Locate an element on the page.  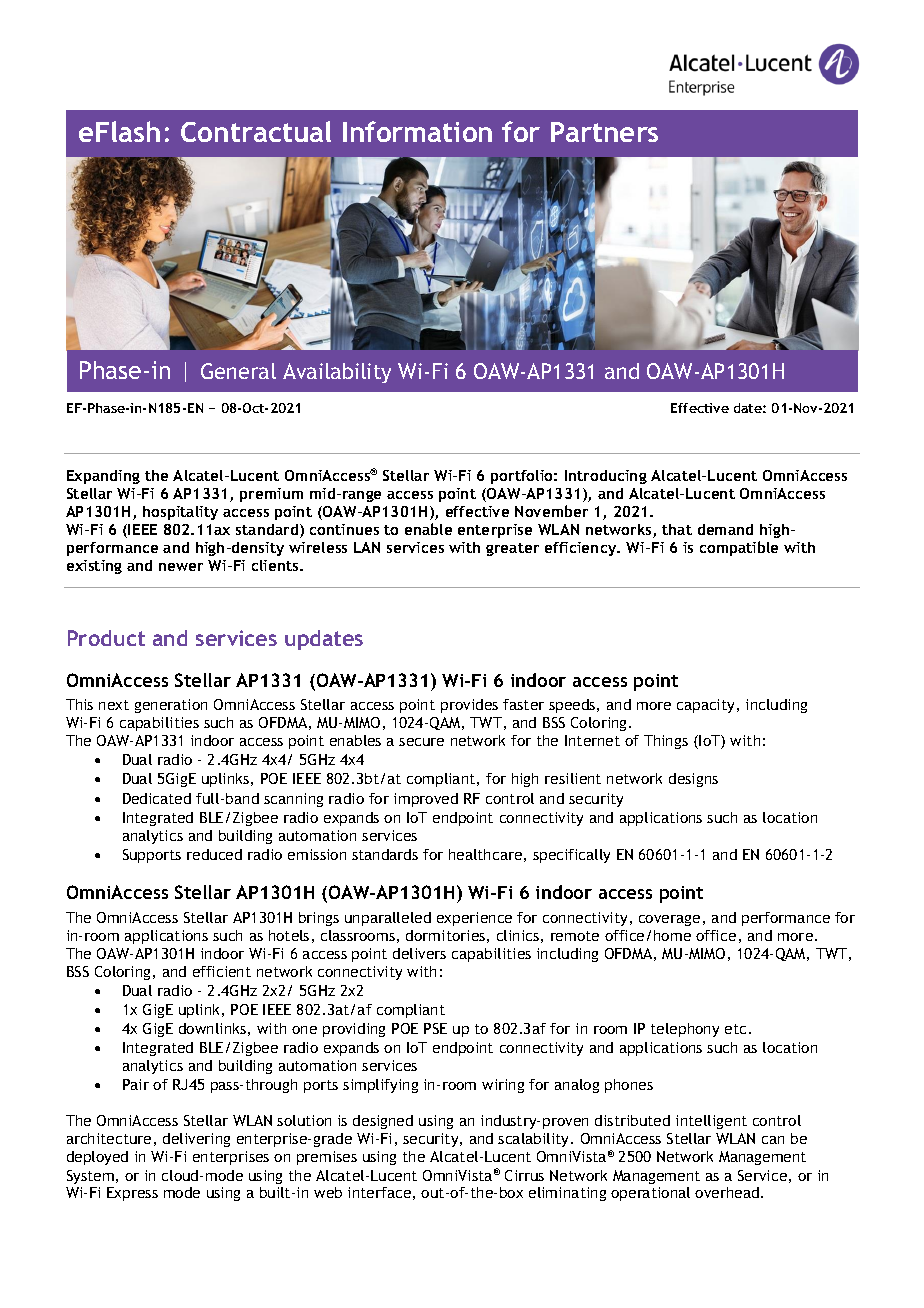
coverage is located at coordinates (669, 920).
